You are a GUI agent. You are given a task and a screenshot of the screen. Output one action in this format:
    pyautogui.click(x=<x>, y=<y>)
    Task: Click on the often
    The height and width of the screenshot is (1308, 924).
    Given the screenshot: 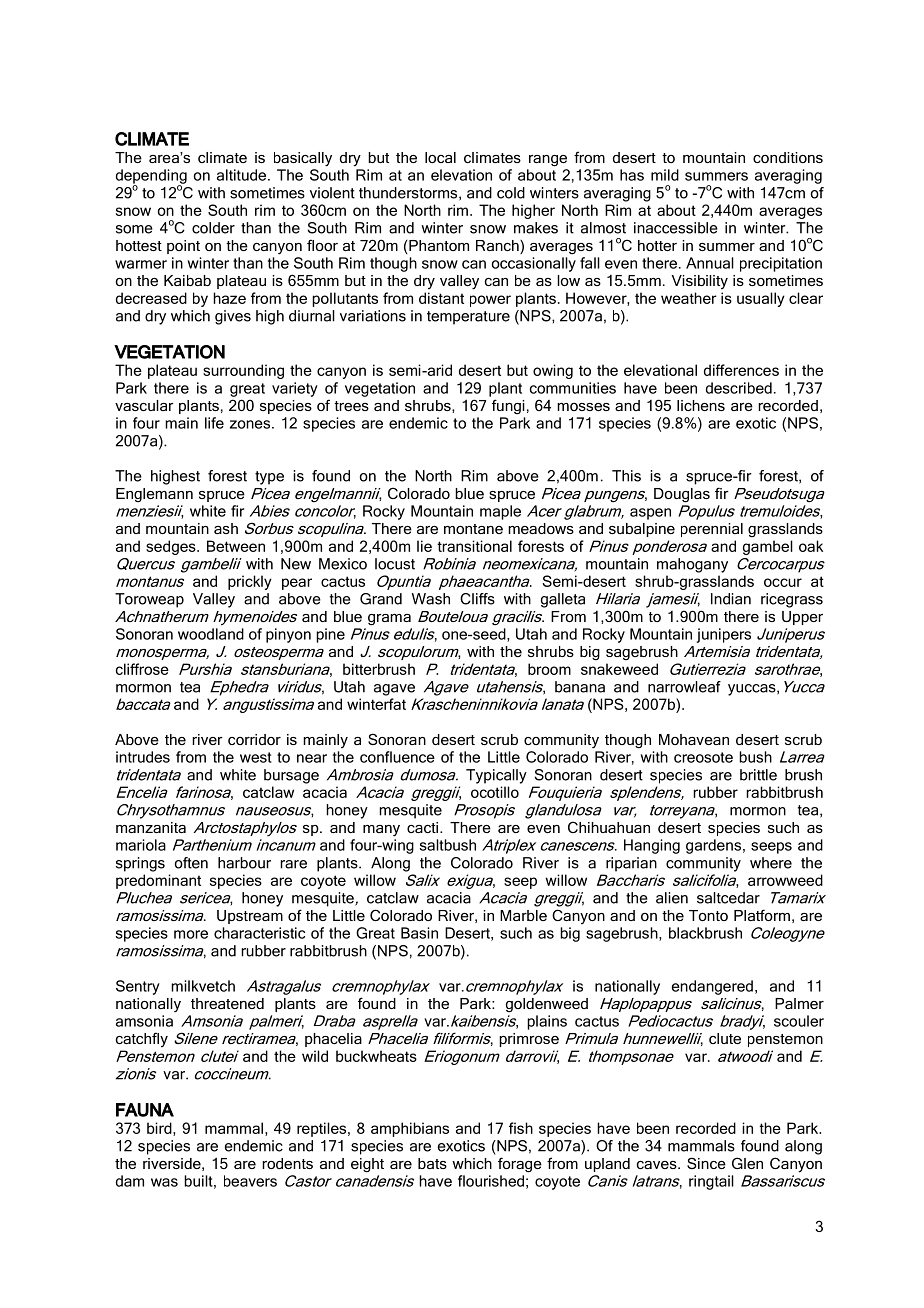 What is the action you would take?
    pyautogui.click(x=191, y=863)
